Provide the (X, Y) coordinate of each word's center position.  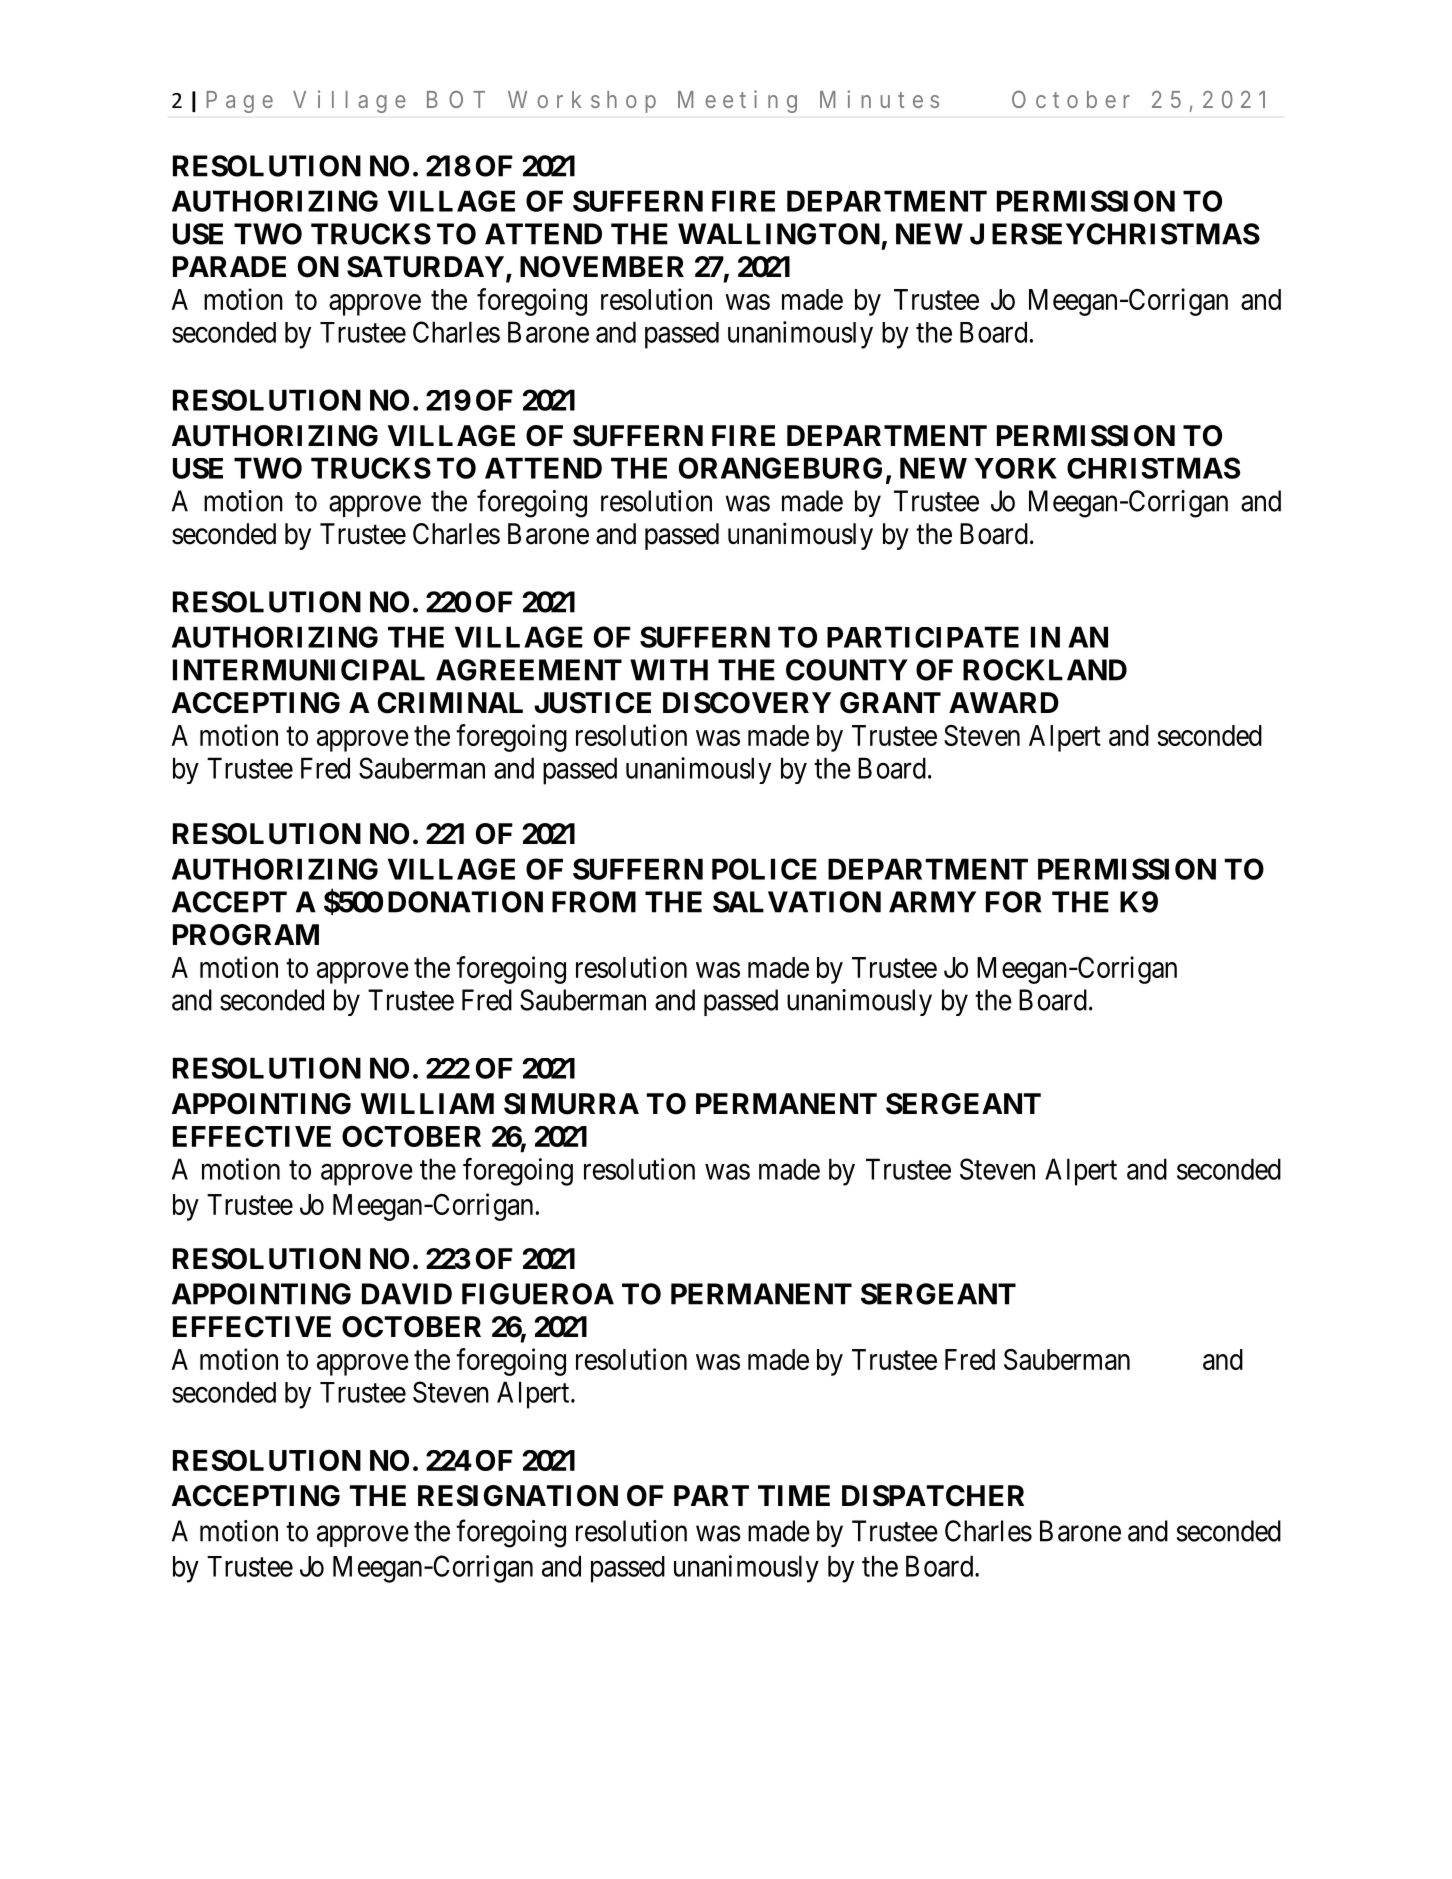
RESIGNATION (518, 1496)
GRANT (890, 703)
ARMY (932, 902)
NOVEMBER (602, 267)
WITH (669, 670)
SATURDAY (425, 267)
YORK (1016, 468)
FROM (594, 902)
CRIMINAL (450, 703)
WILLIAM (427, 1103)
